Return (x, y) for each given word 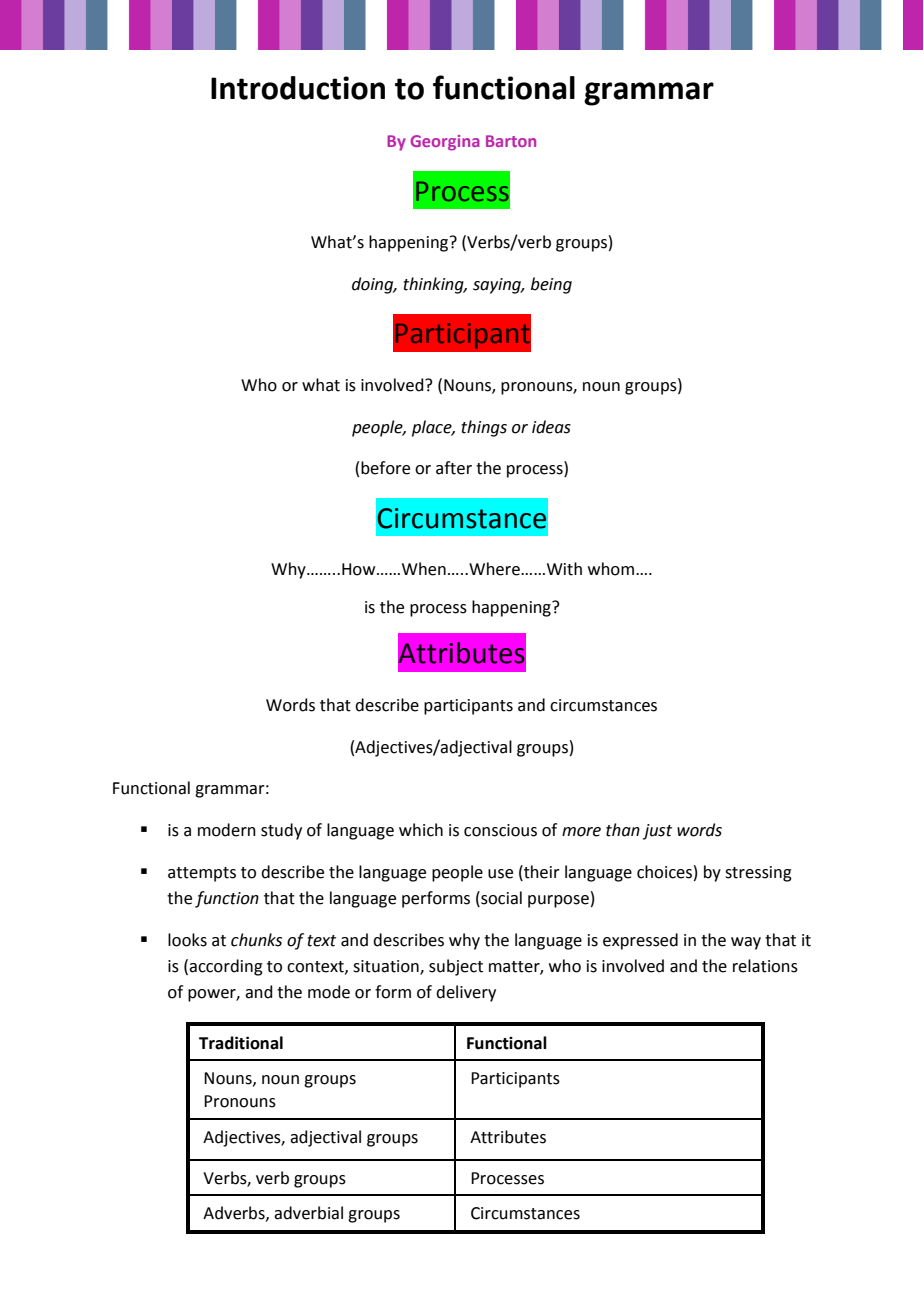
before (385, 468)
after (454, 468)
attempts (202, 874)
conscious (500, 830)
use (500, 874)
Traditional (241, 1043)
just (657, 832)
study (281, 831)
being (551, 285)
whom (611, 569)
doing (374, 285)
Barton (511, 141)
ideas (551, 427)
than (623, 830)
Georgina (445, 143)
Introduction (298, 88)
